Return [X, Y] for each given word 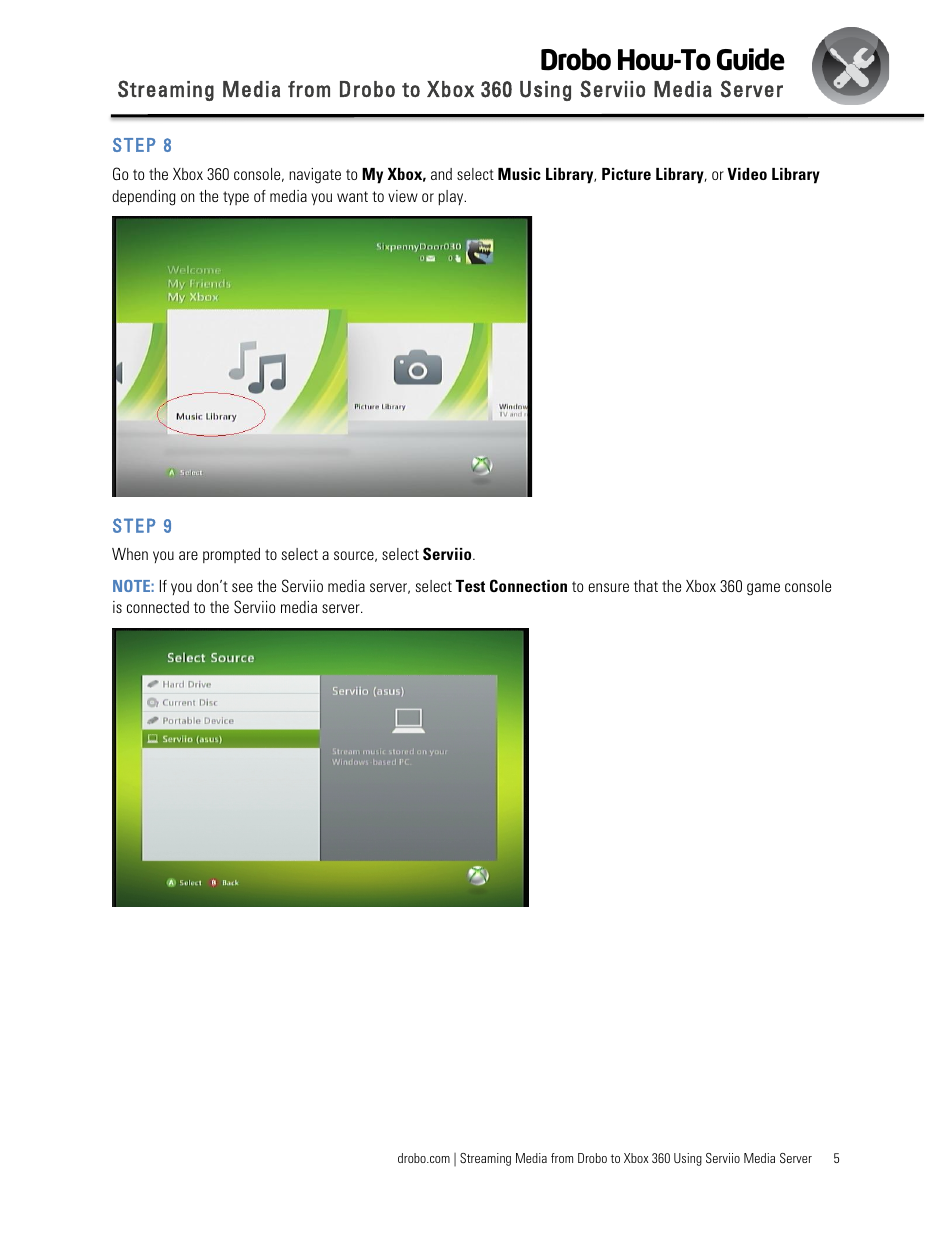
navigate [315, 176]
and [441, 174]
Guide [751, 59]
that [646, 586]
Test [470, 586]
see [242, 587]
